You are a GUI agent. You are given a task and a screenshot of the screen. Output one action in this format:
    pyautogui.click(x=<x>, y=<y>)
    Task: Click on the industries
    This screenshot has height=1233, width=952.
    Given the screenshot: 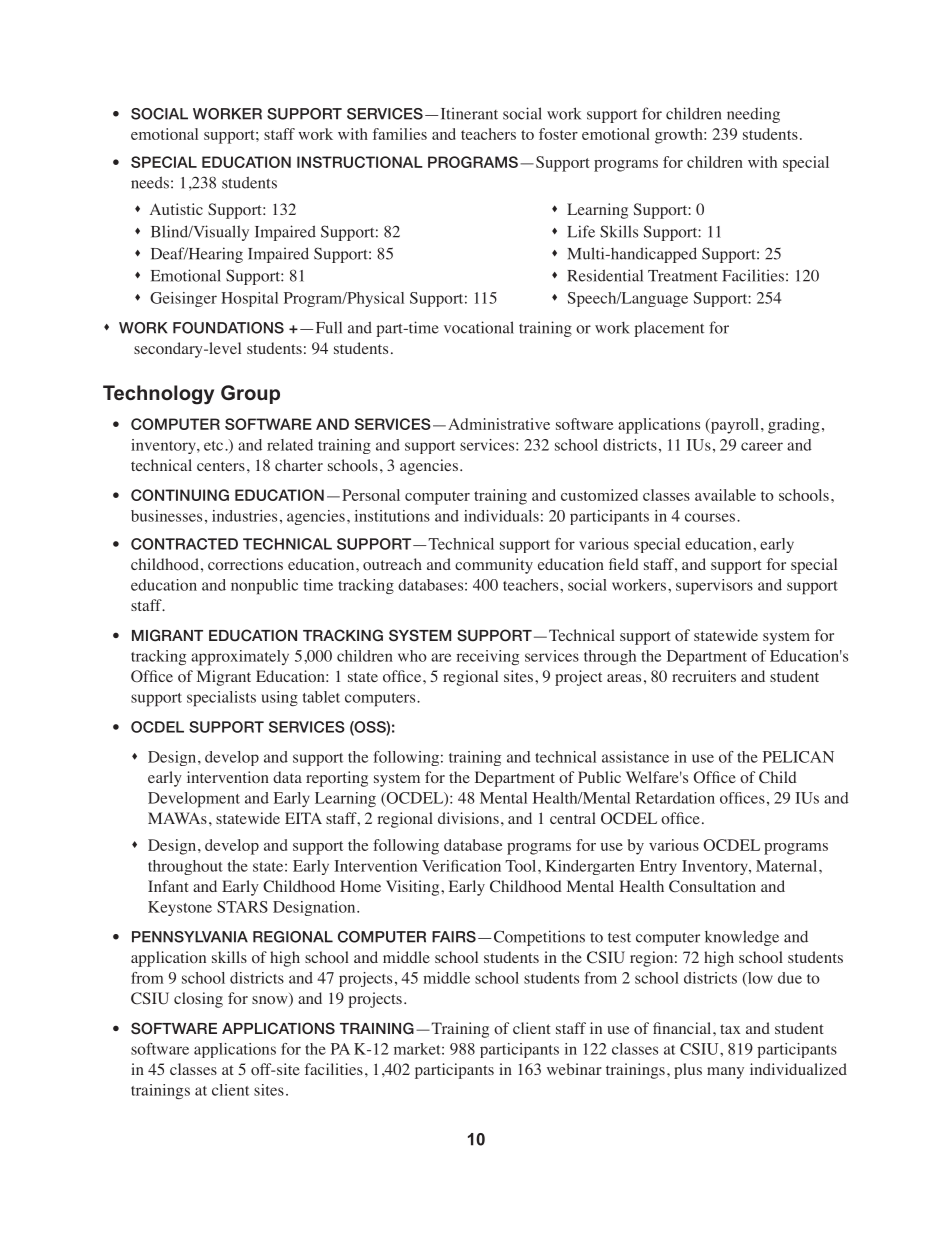 What is the action you would take?
    pyautogui.click(x=244, y=516)
